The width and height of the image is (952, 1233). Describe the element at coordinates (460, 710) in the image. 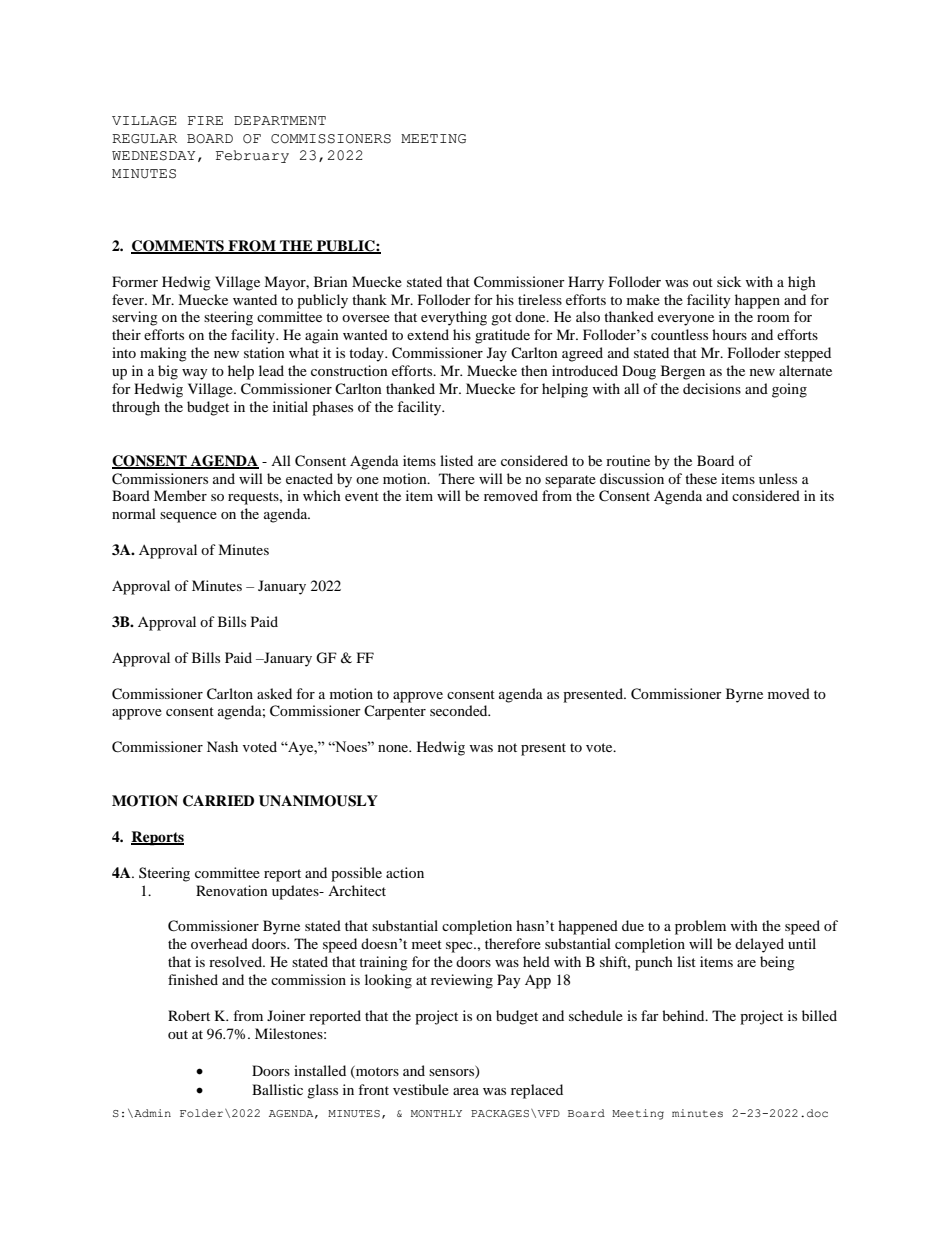

I see `seconded` at that location.
